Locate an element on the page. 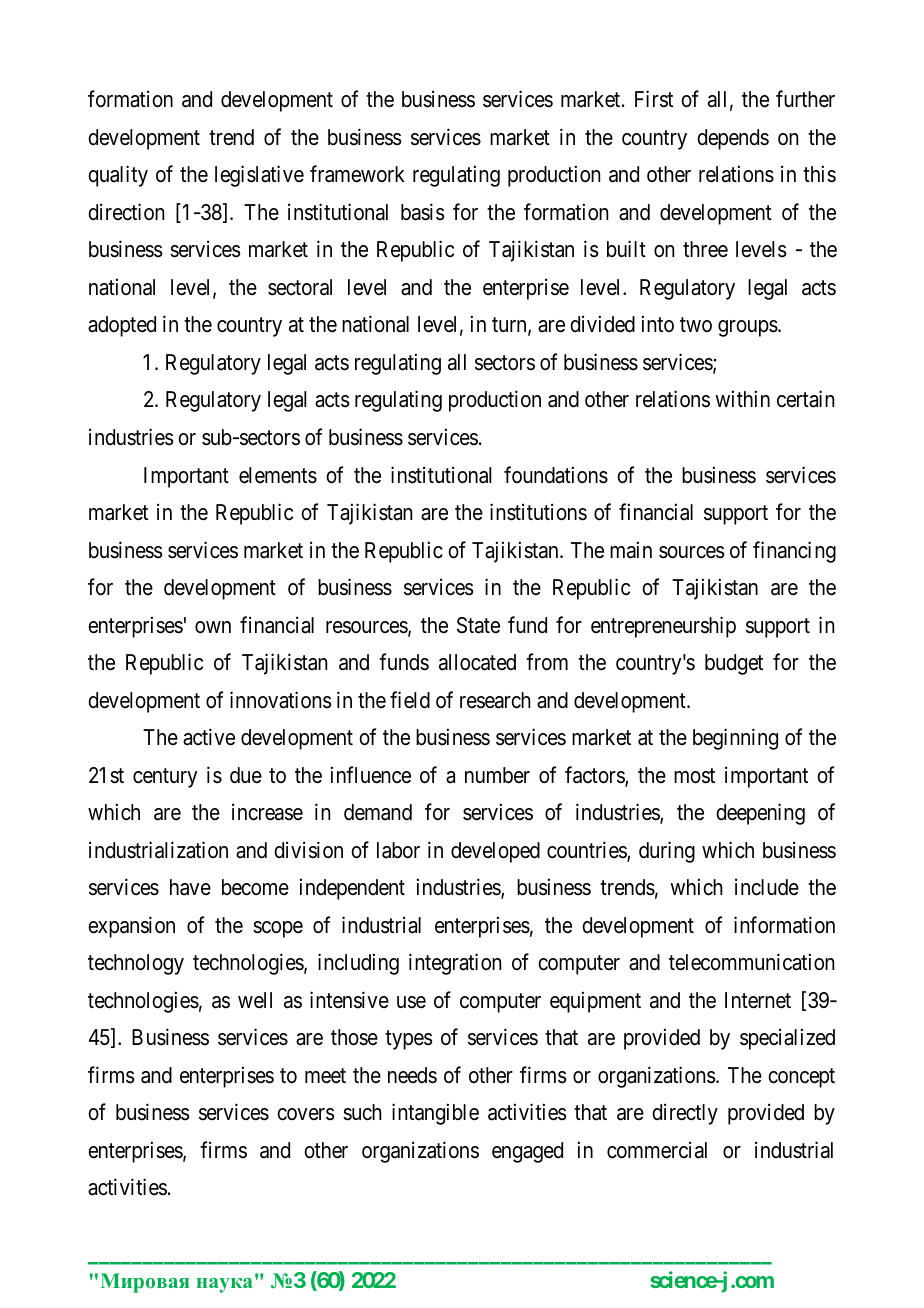 Image resolution: width=924 pixels, height=1308 pixels. groups is located at coordinates (748, 328).
